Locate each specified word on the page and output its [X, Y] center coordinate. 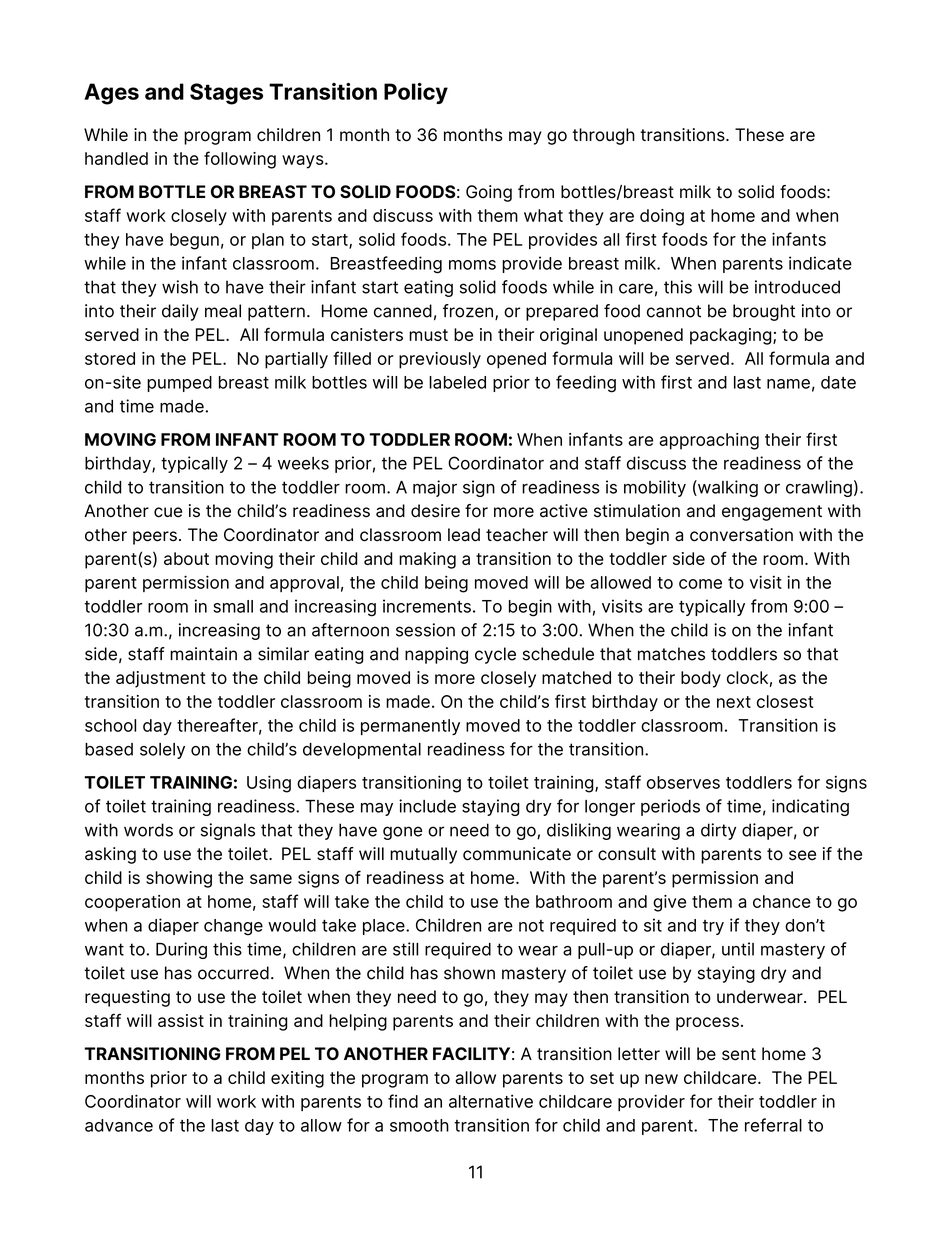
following [240, 160]
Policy [416, 93]
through [603, 136]
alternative [491, 1101]
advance [119, 1125]
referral [773, 1125]
